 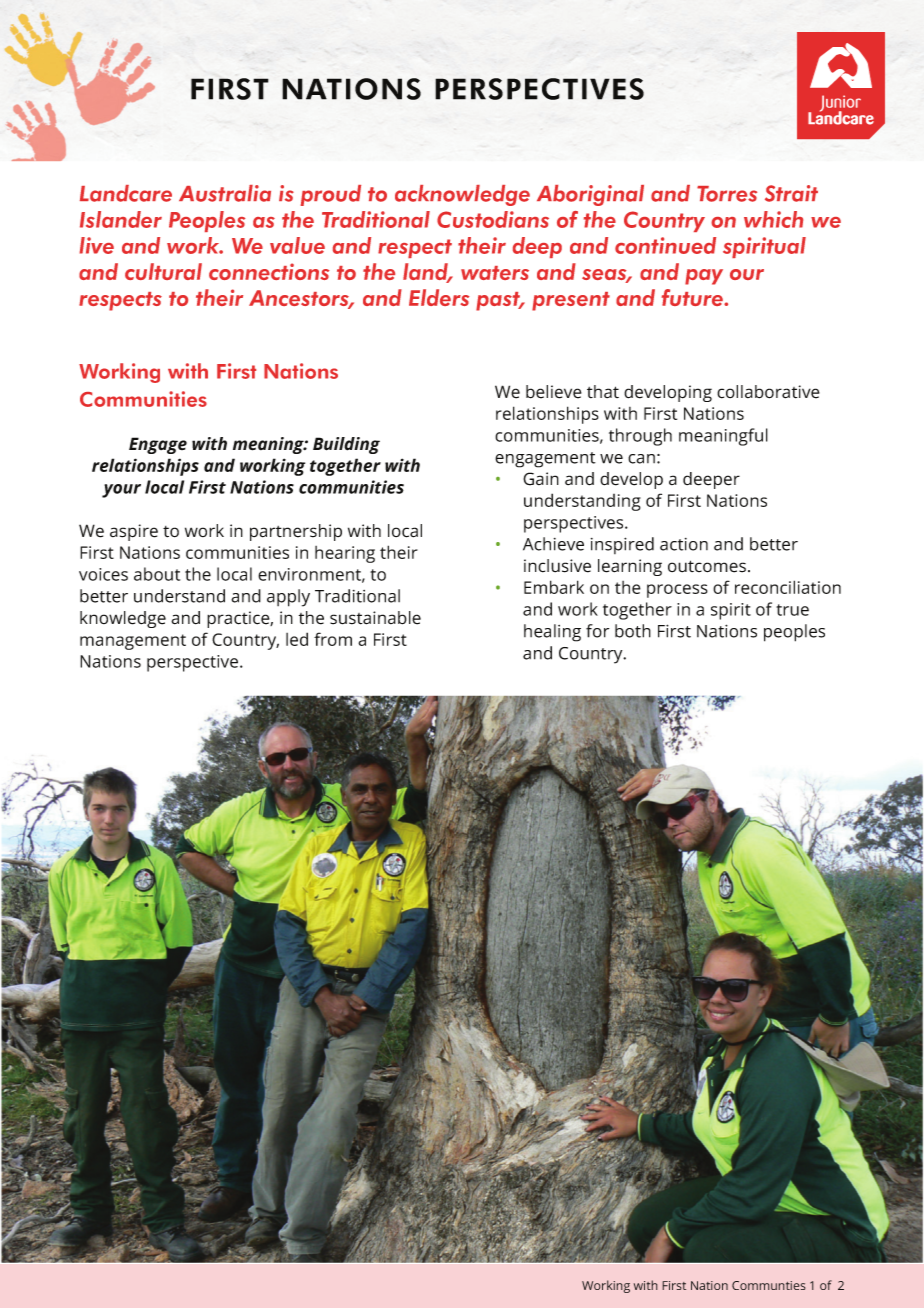 What do you see at coordinates (121, 491) in the screenshot?
I see `your` at bounding box center [121, 491].
